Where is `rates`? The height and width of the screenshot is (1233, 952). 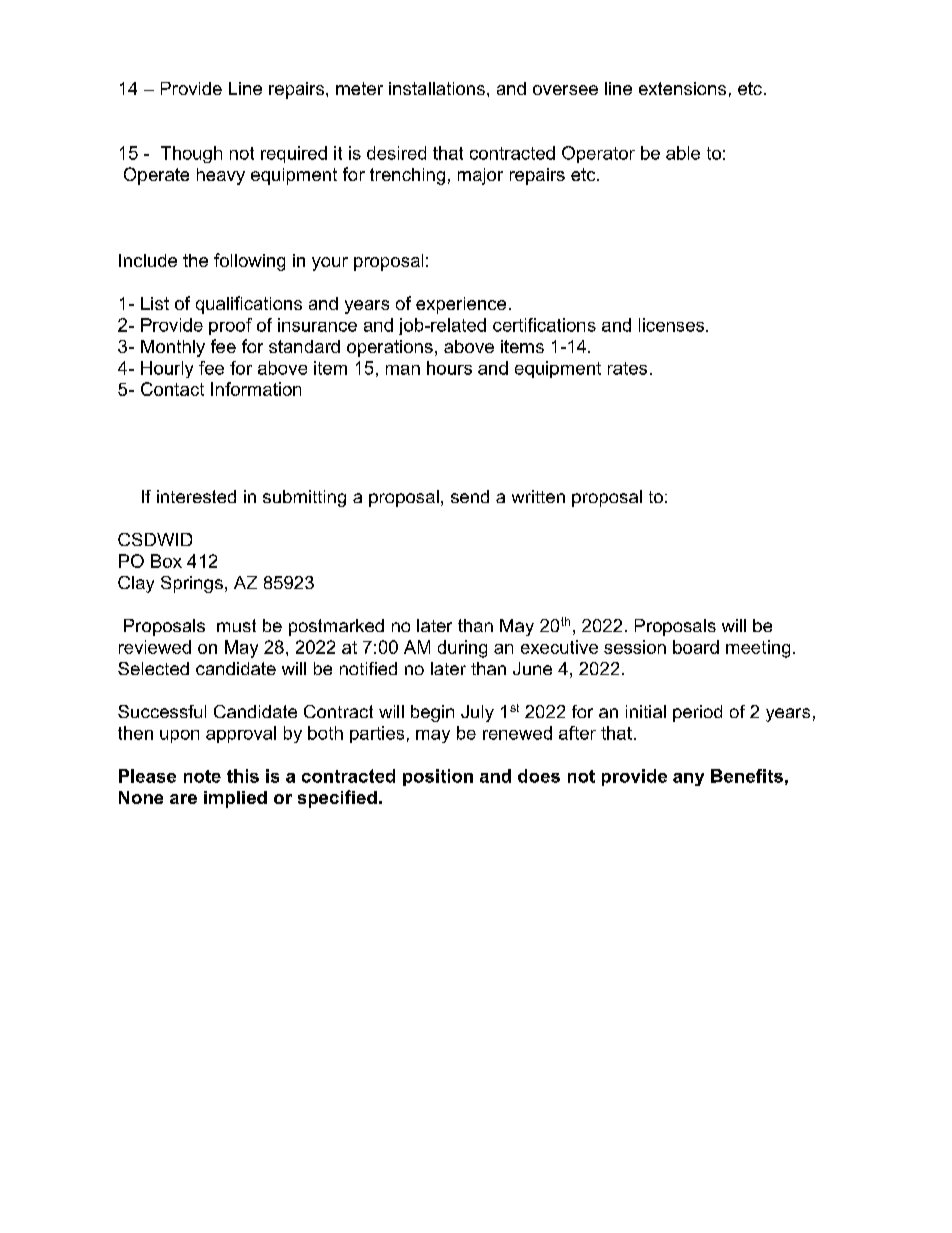
rates is located at coordinates (627, 368).
